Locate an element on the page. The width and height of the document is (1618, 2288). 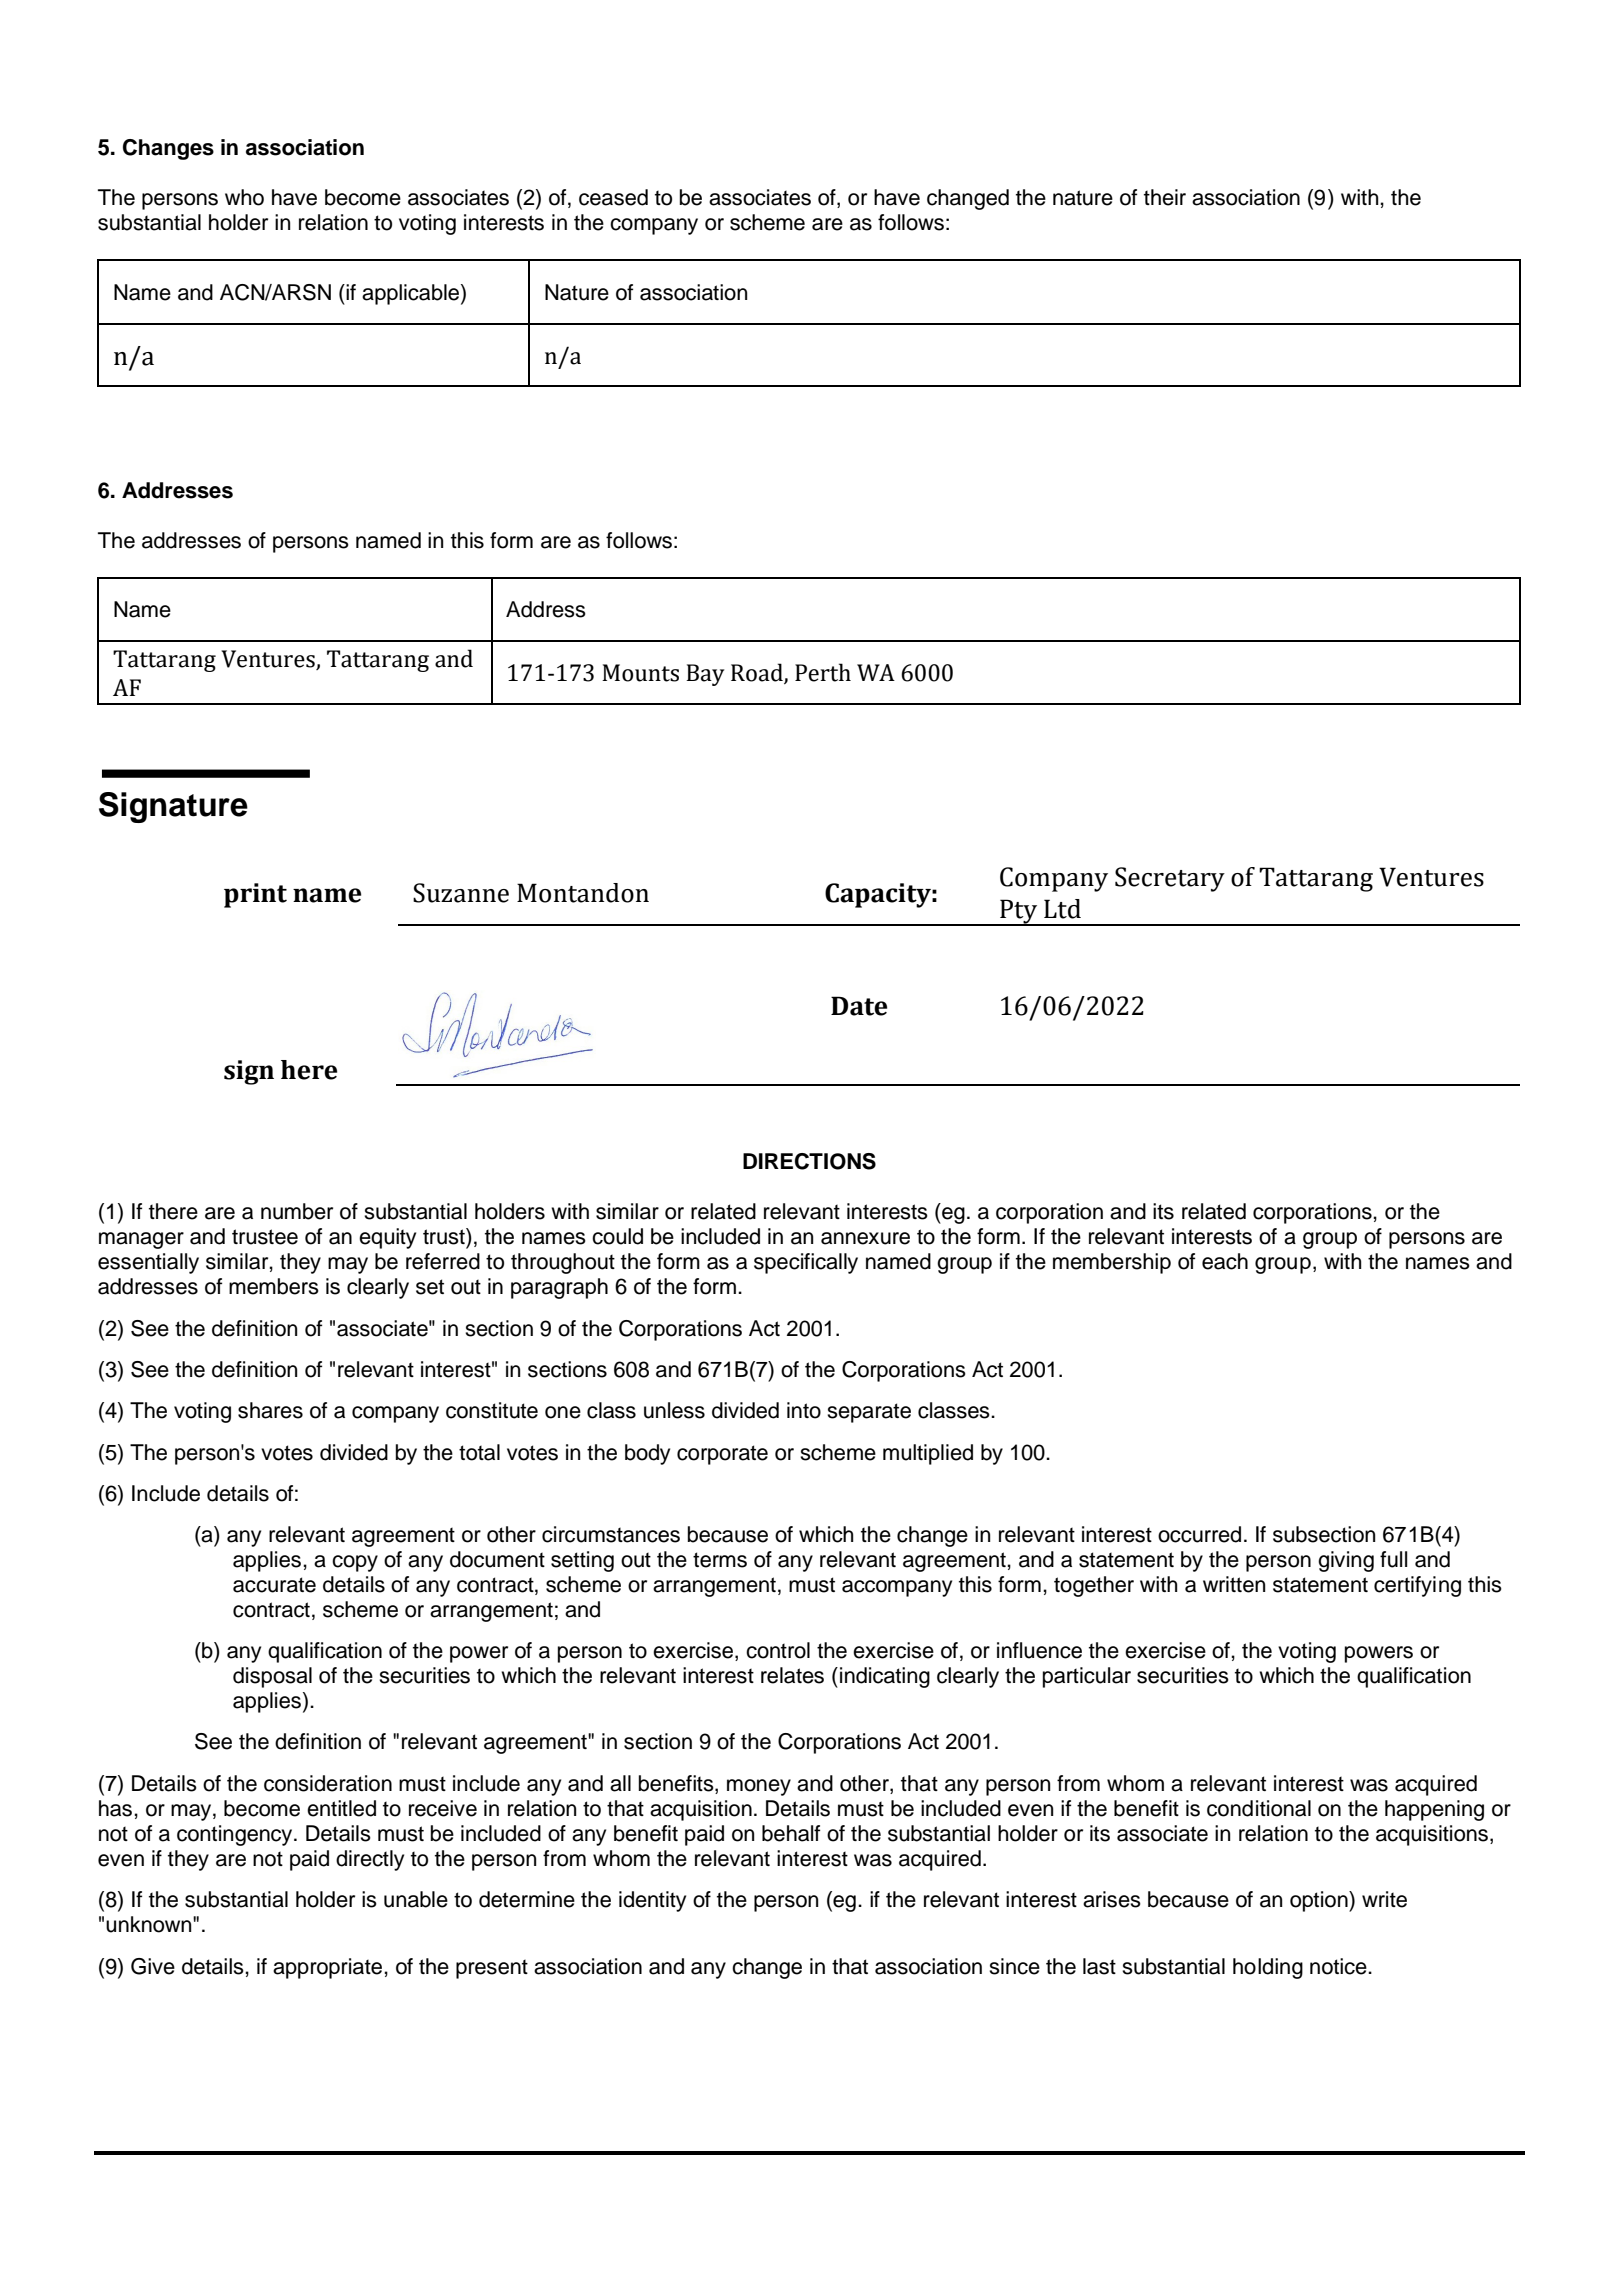
ceased is located at coordinates (613, 197).
